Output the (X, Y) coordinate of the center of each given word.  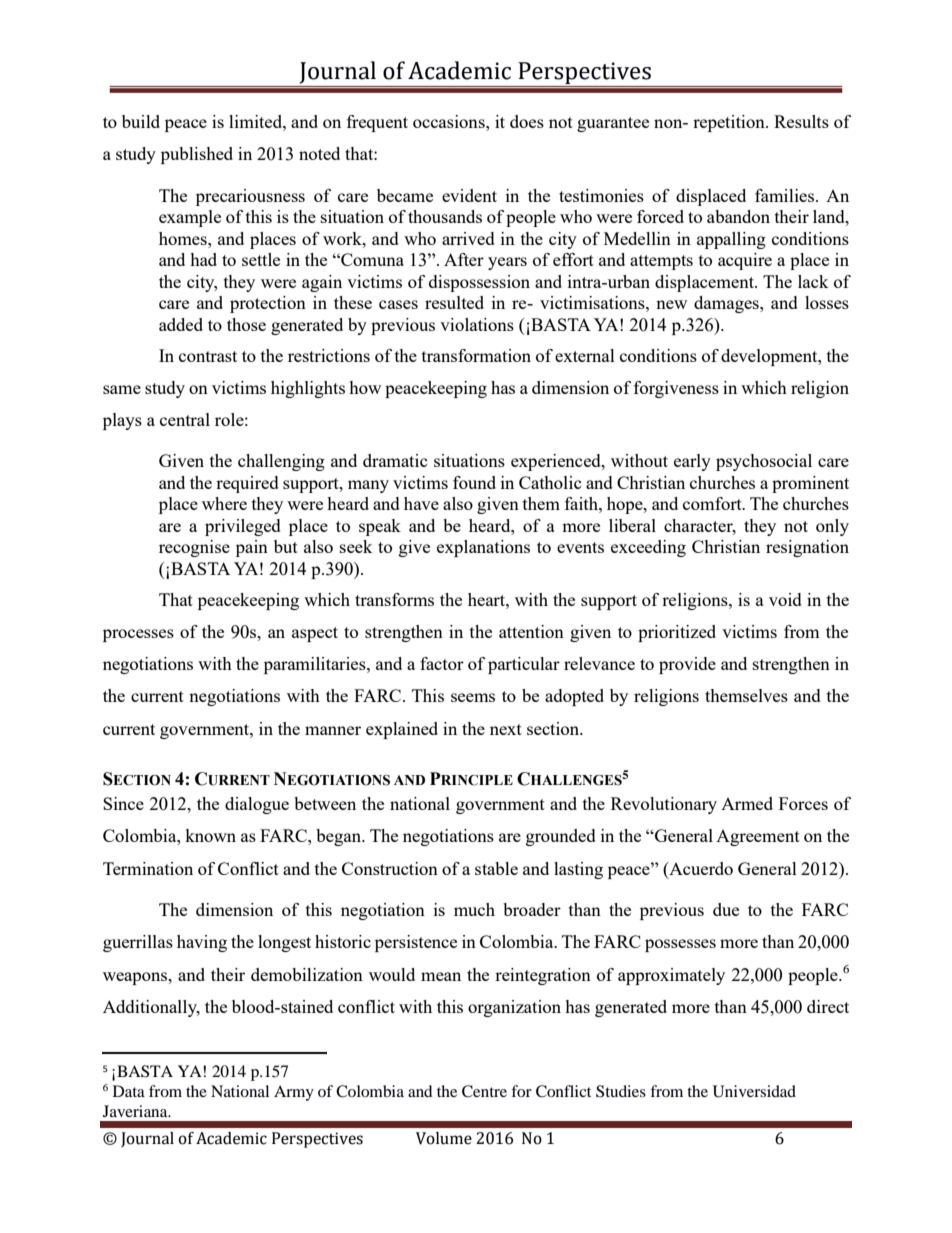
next (506, 729)
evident (469, 195)
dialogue (257, 805)
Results (801, 121)
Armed (747, 803)
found (474, 482)
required (247, 484)
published (197, 155)
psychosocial (764, 462)
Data (129, 1091)
